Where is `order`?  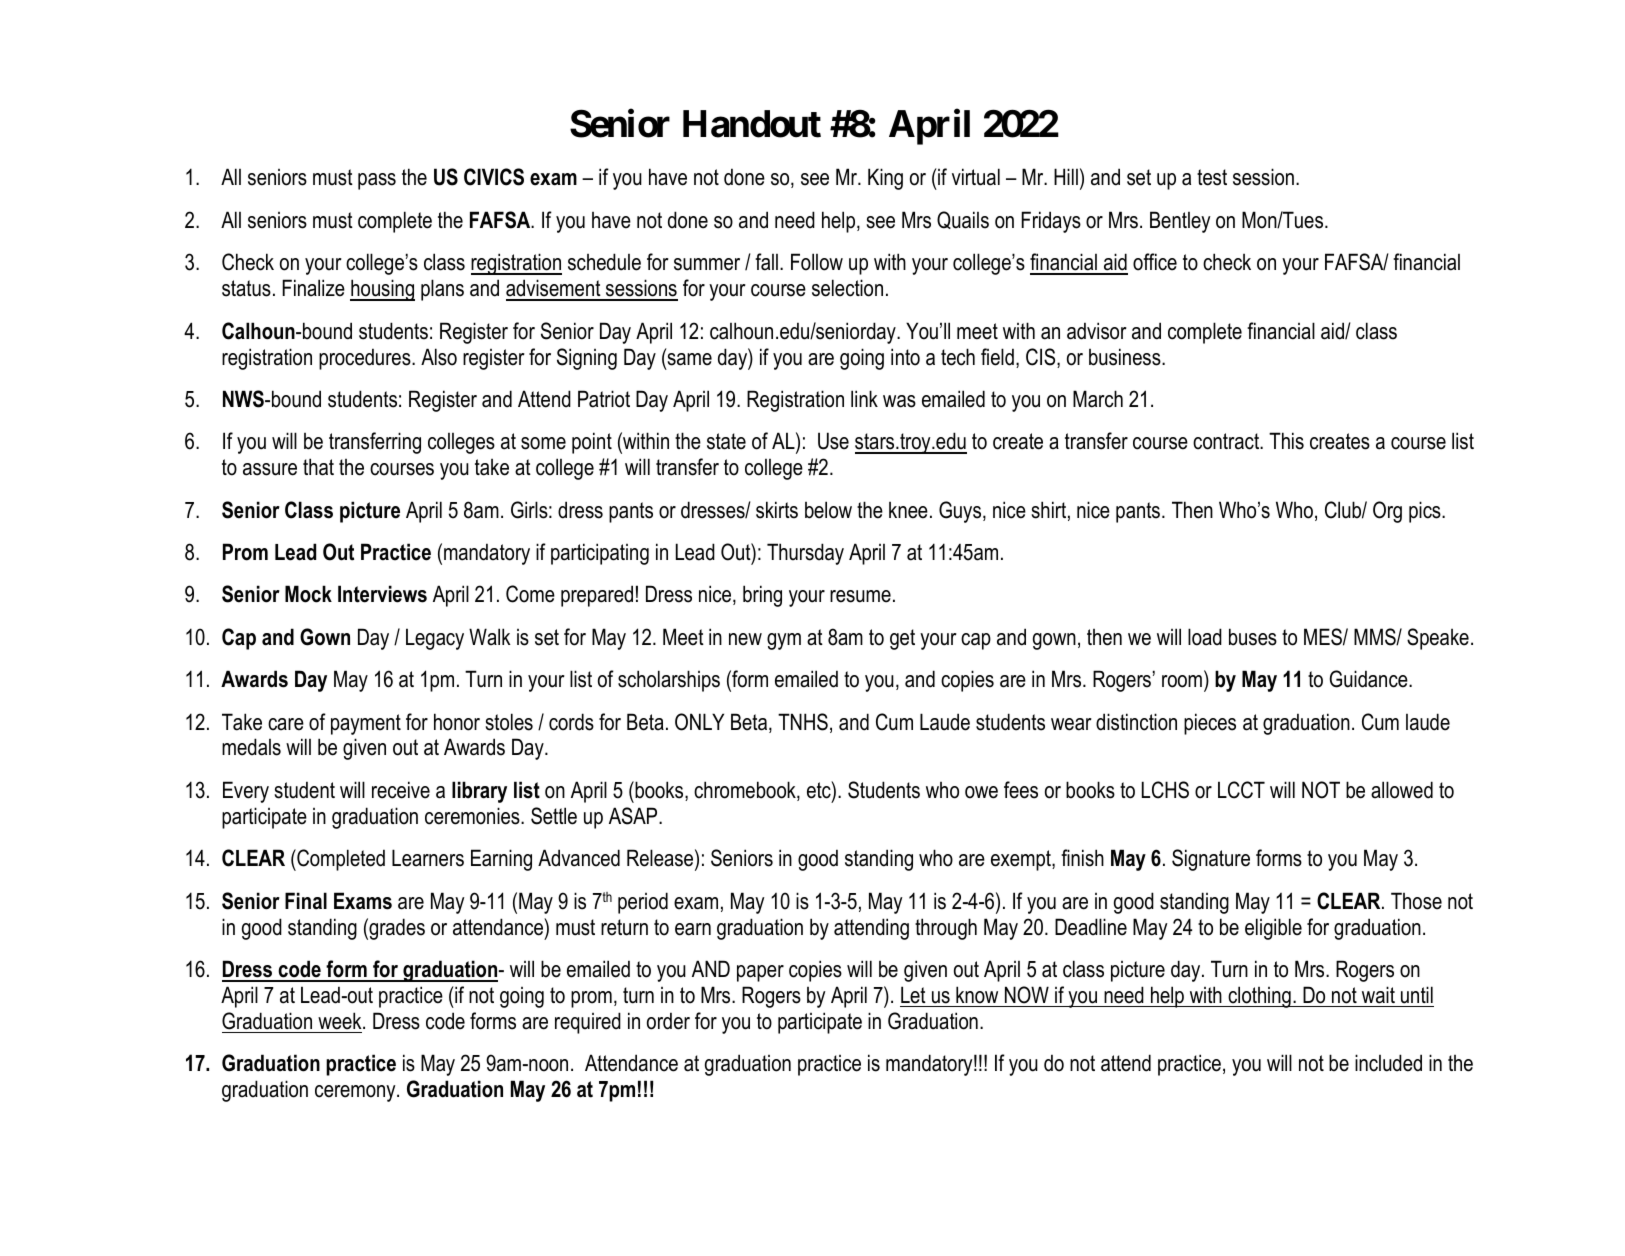
order is located at coordinates (668, 1021).
